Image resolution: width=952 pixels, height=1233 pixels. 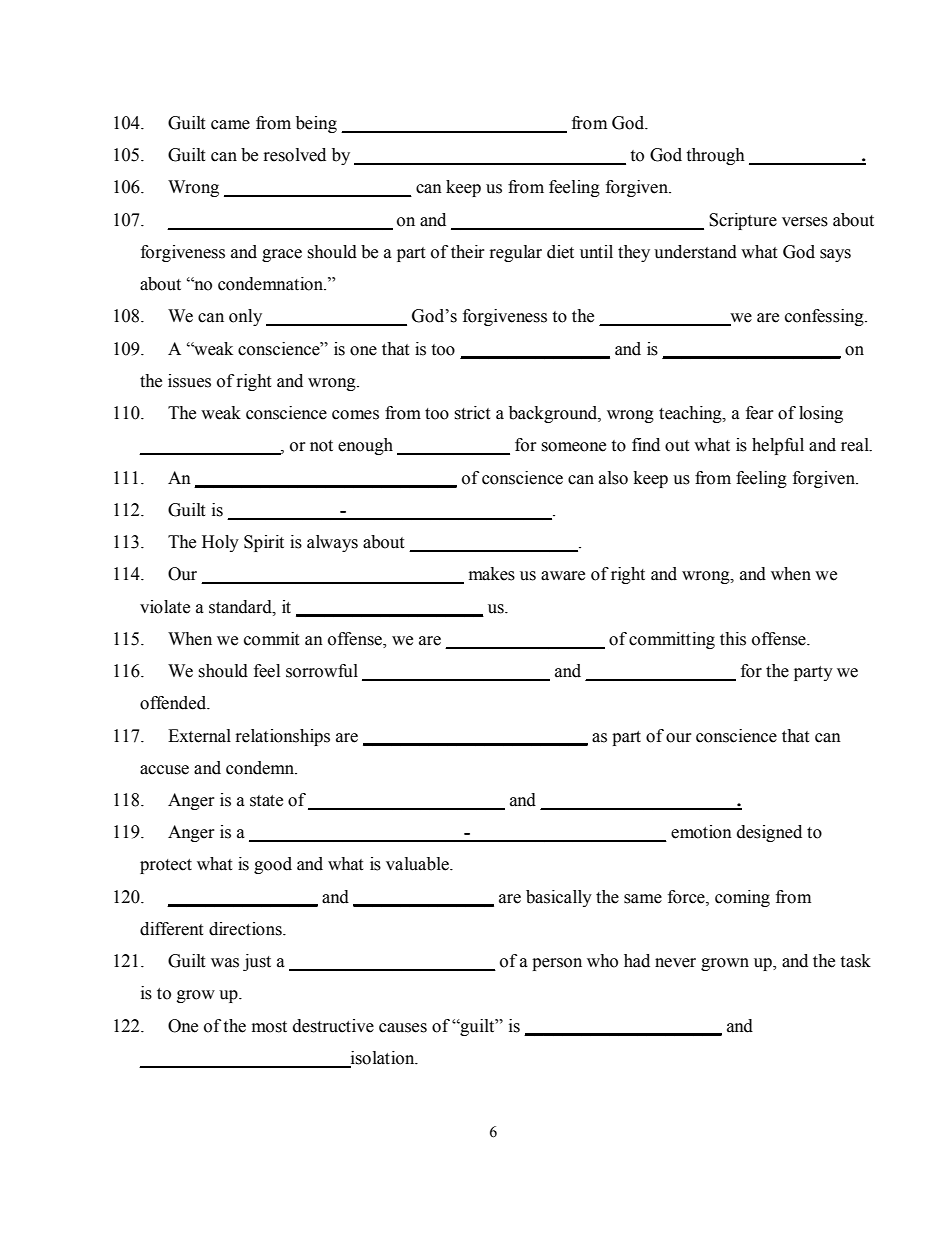 What do you see at coordinates (760, 413) in the screenshot?
I see `fear` at bounding box center [760, 413].
